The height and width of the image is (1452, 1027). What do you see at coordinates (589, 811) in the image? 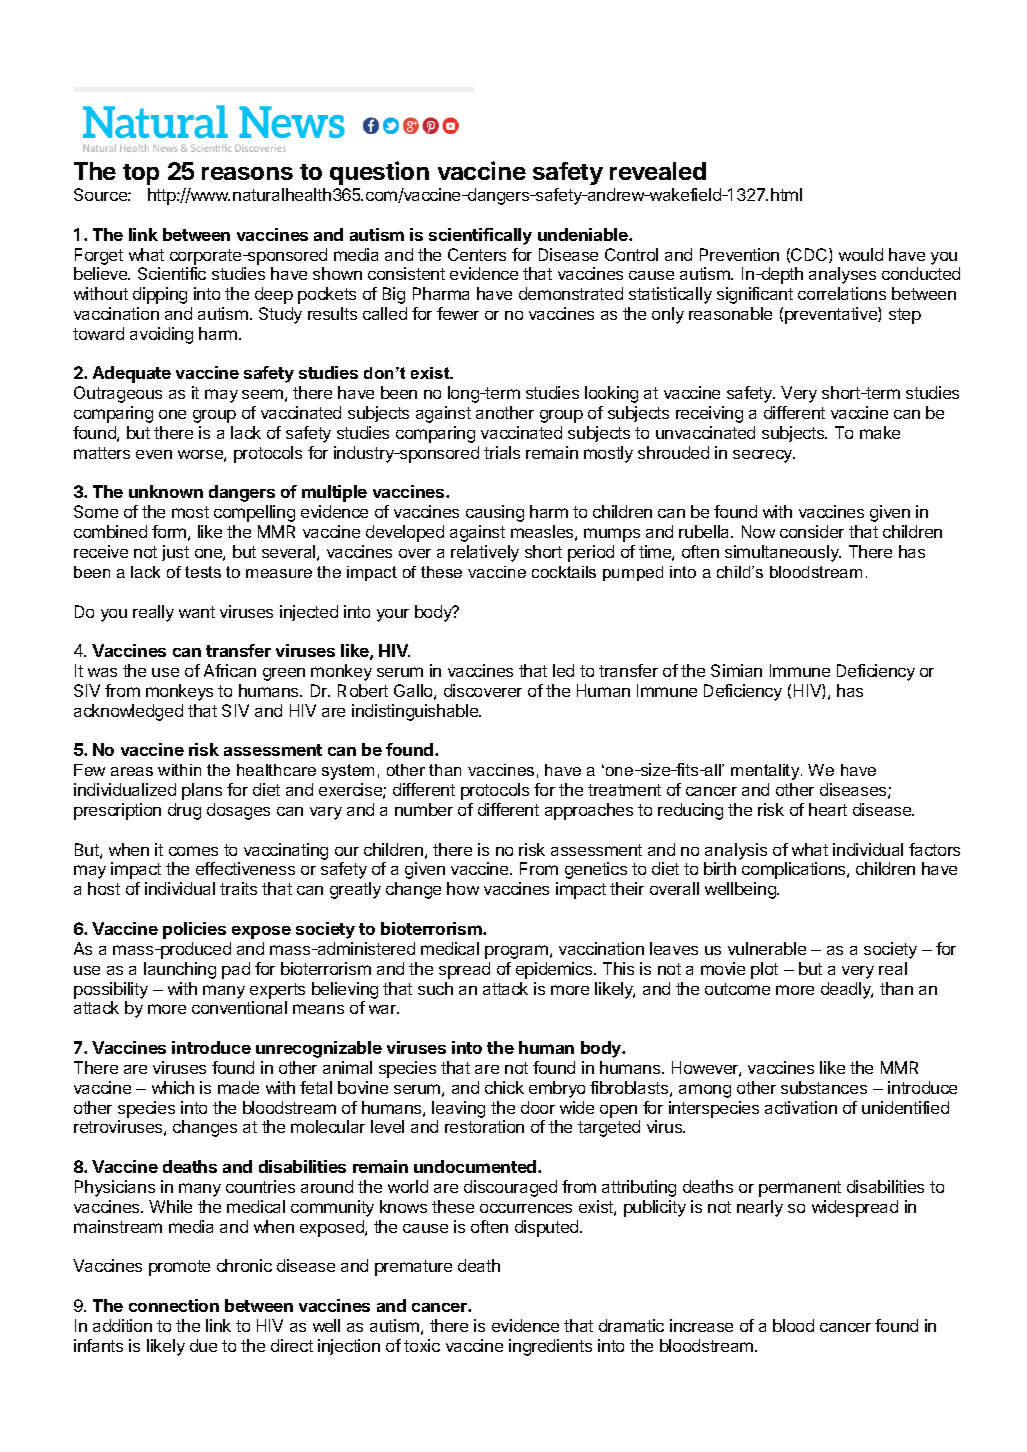
I see `approaches` at bounding box center [589, 811].
